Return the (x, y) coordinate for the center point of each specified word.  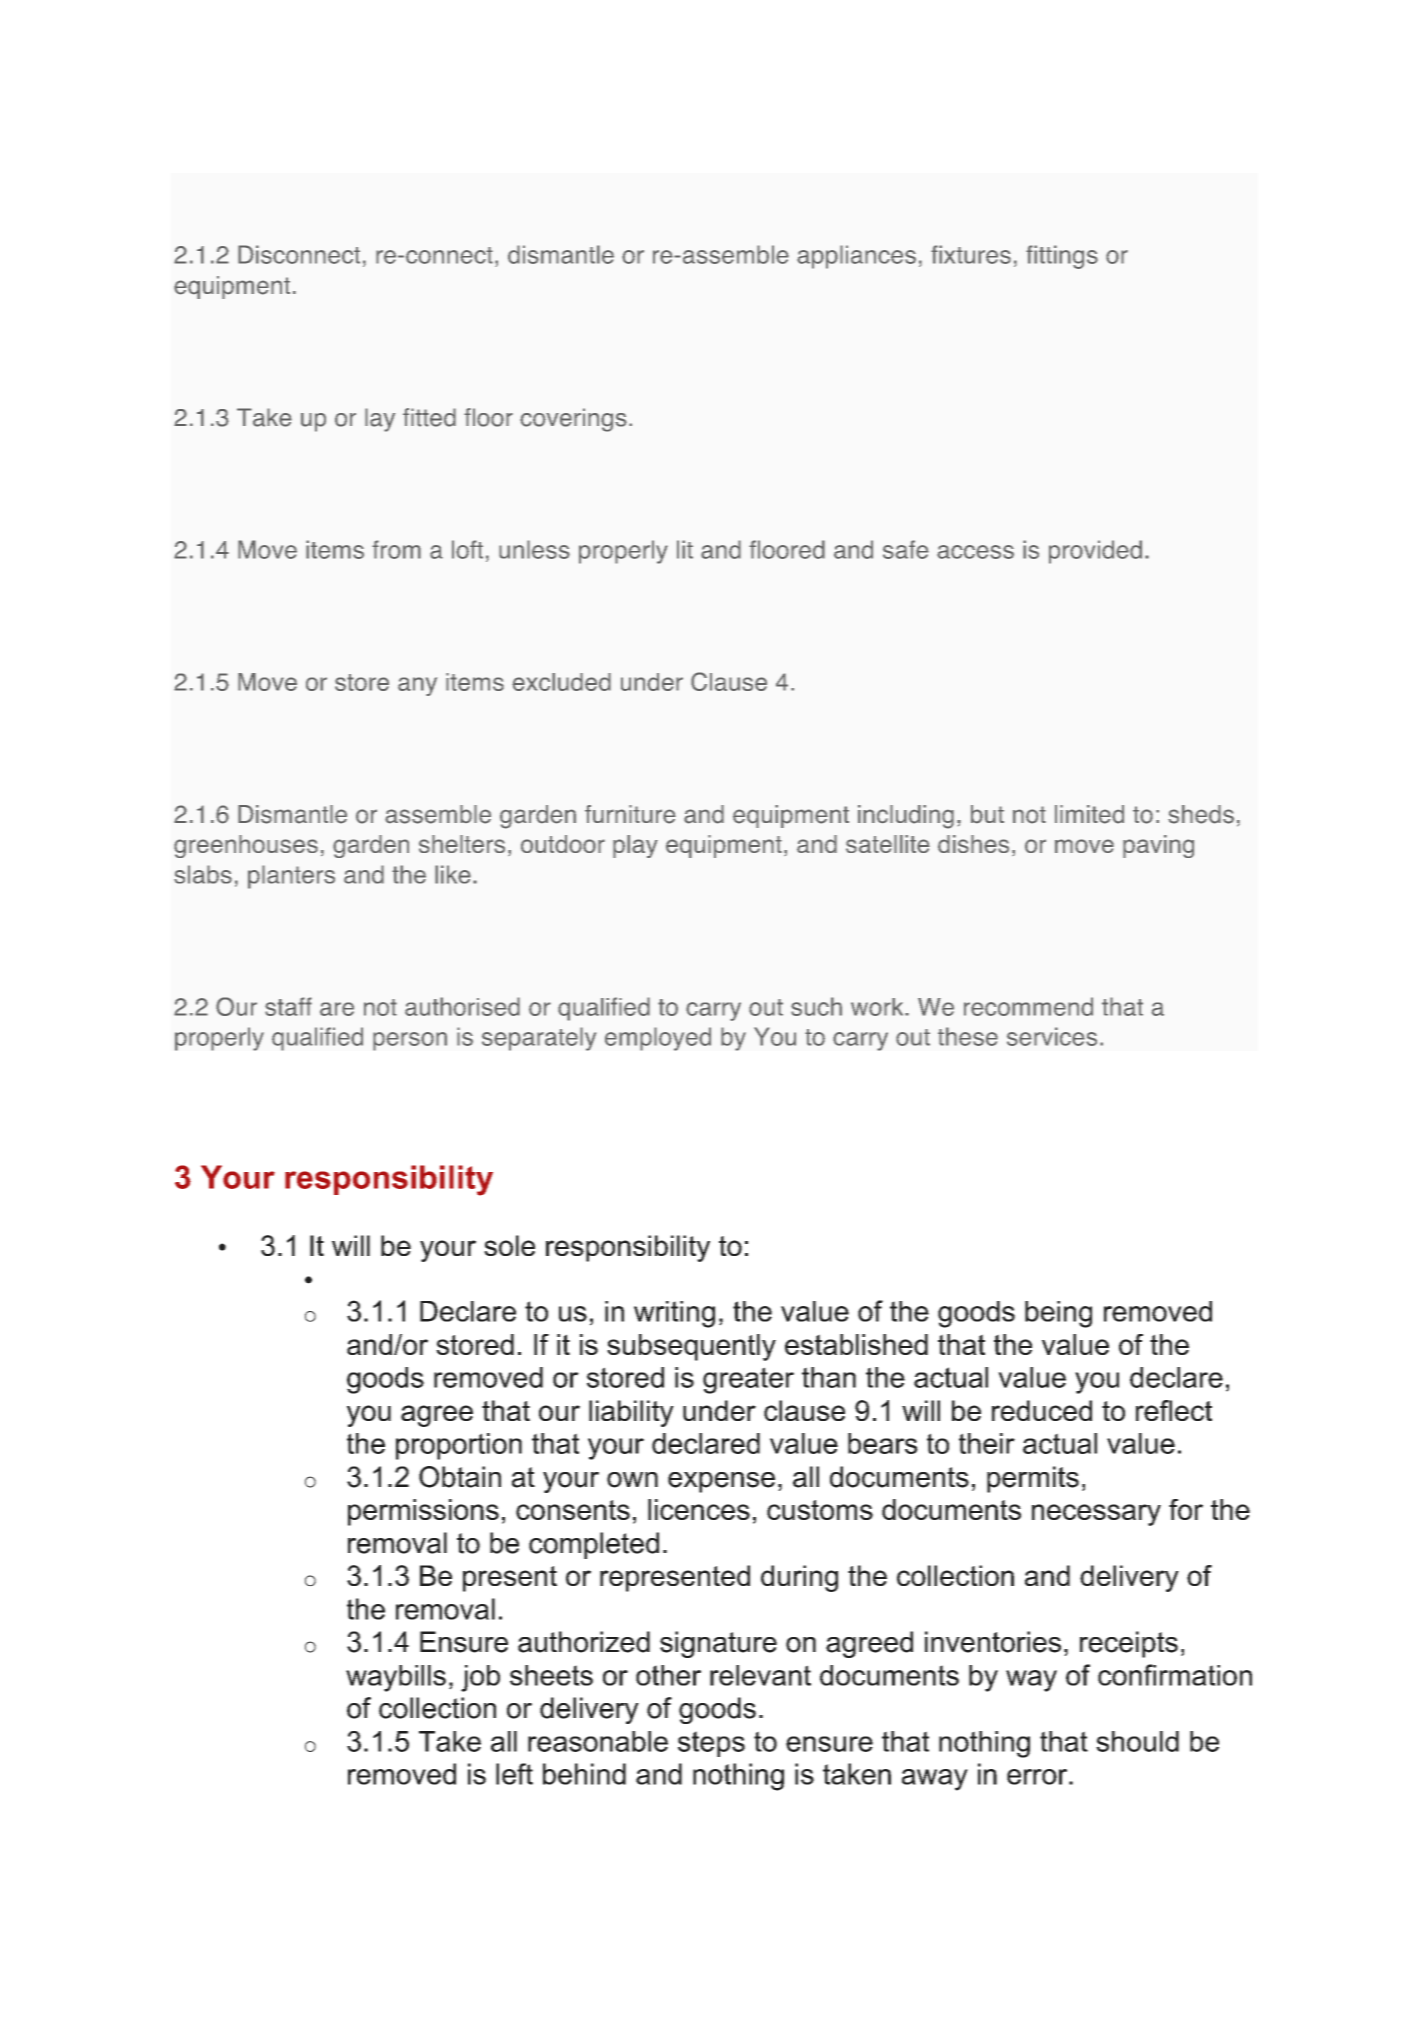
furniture (630, 814)
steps (711, 1744)
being (1058, 1314)
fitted (429, 417)
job (480, 1678)
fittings (1062, 257)
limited (1089, 814)
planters (291, 877)
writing (674, 1314)
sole (509, 1245)
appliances (856, 257)
